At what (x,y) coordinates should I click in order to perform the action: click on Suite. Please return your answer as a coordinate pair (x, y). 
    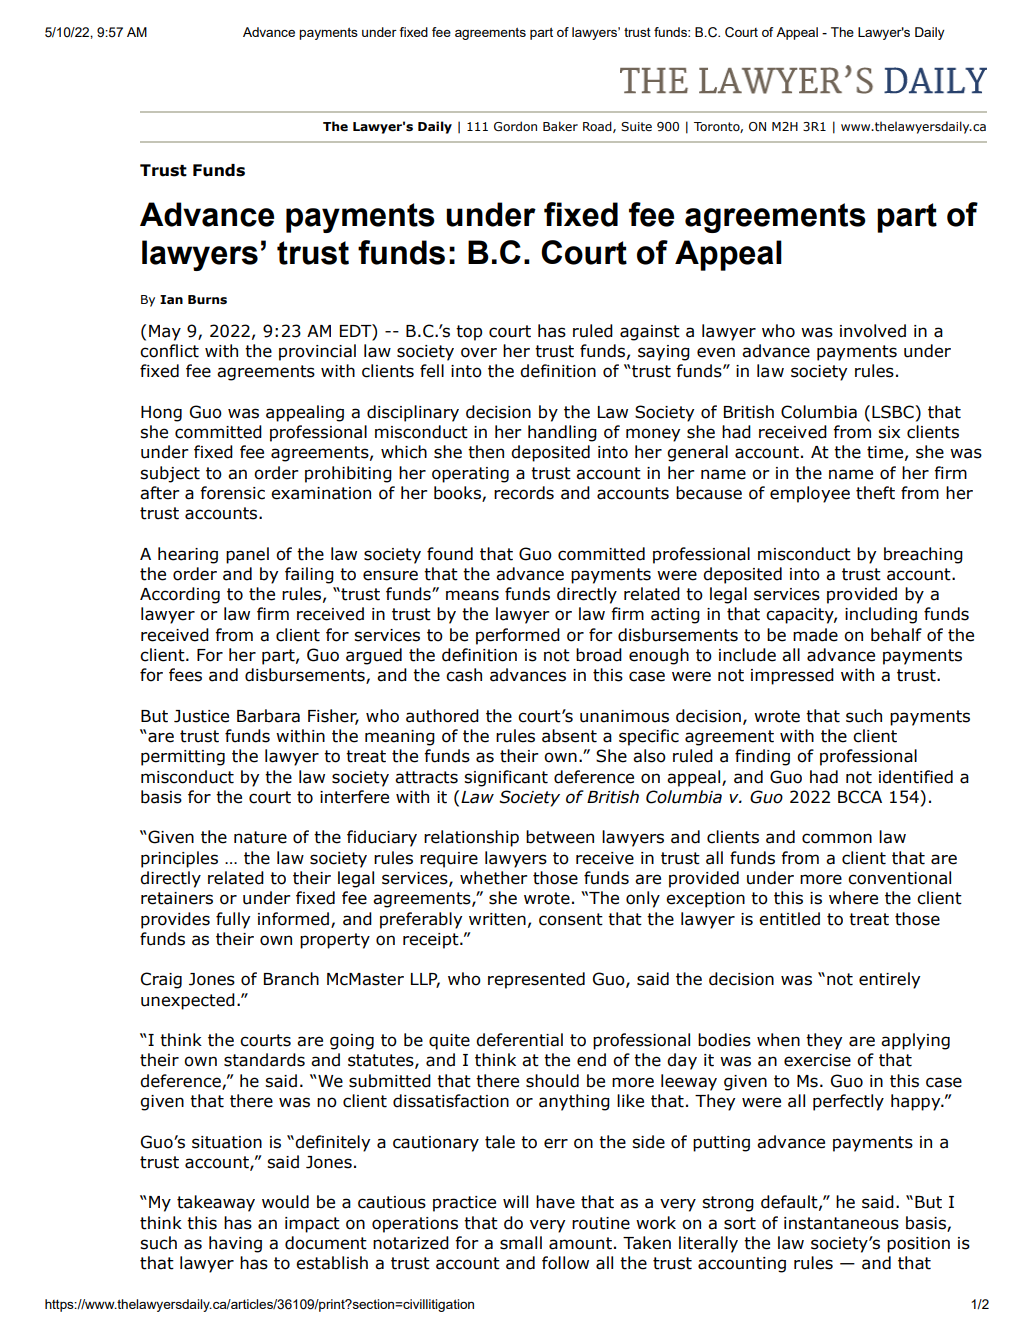
    Looking at the image, I should click on (636, 126).
